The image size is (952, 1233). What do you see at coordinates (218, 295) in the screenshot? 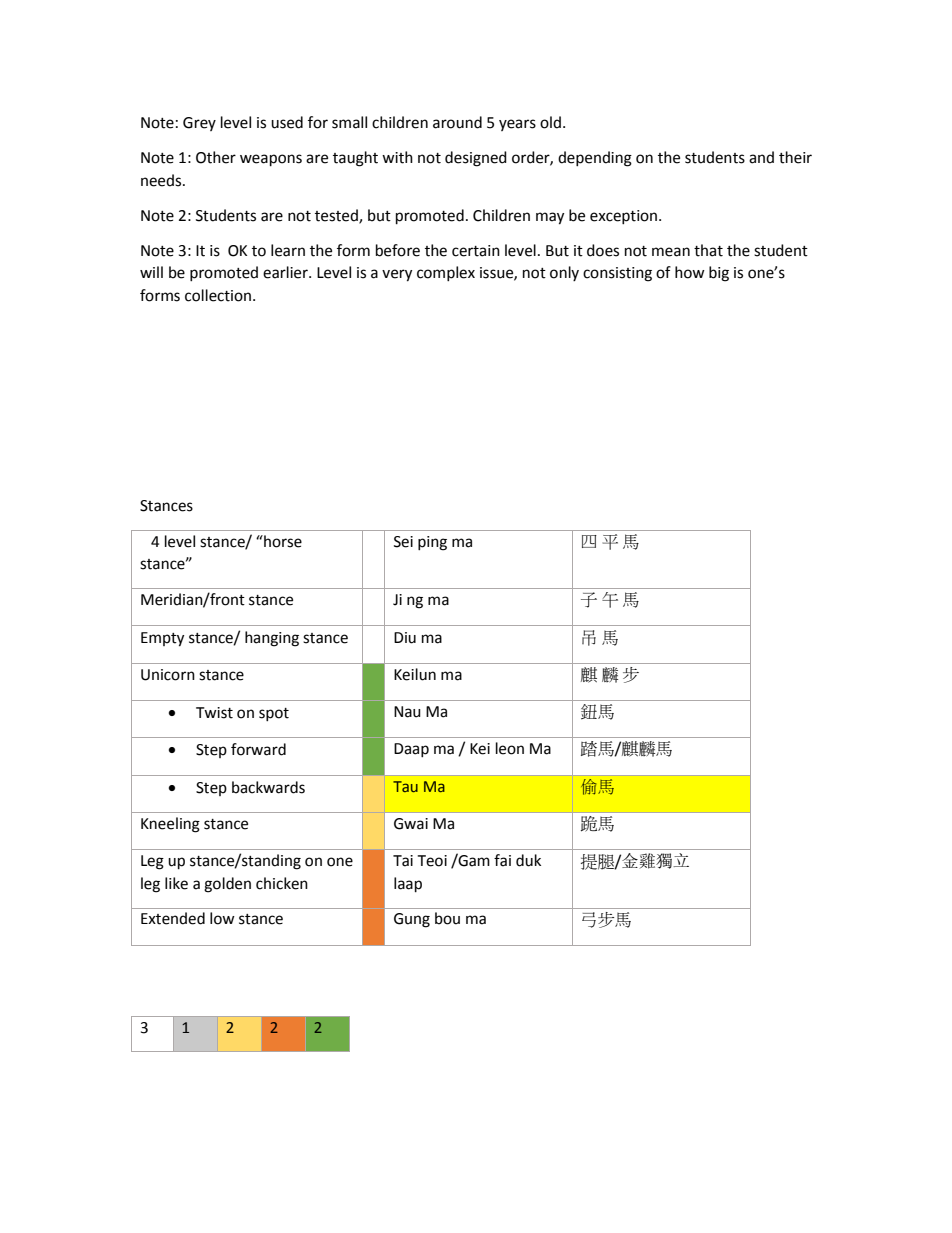
I see `collection` at bounding box center [218, 295].
